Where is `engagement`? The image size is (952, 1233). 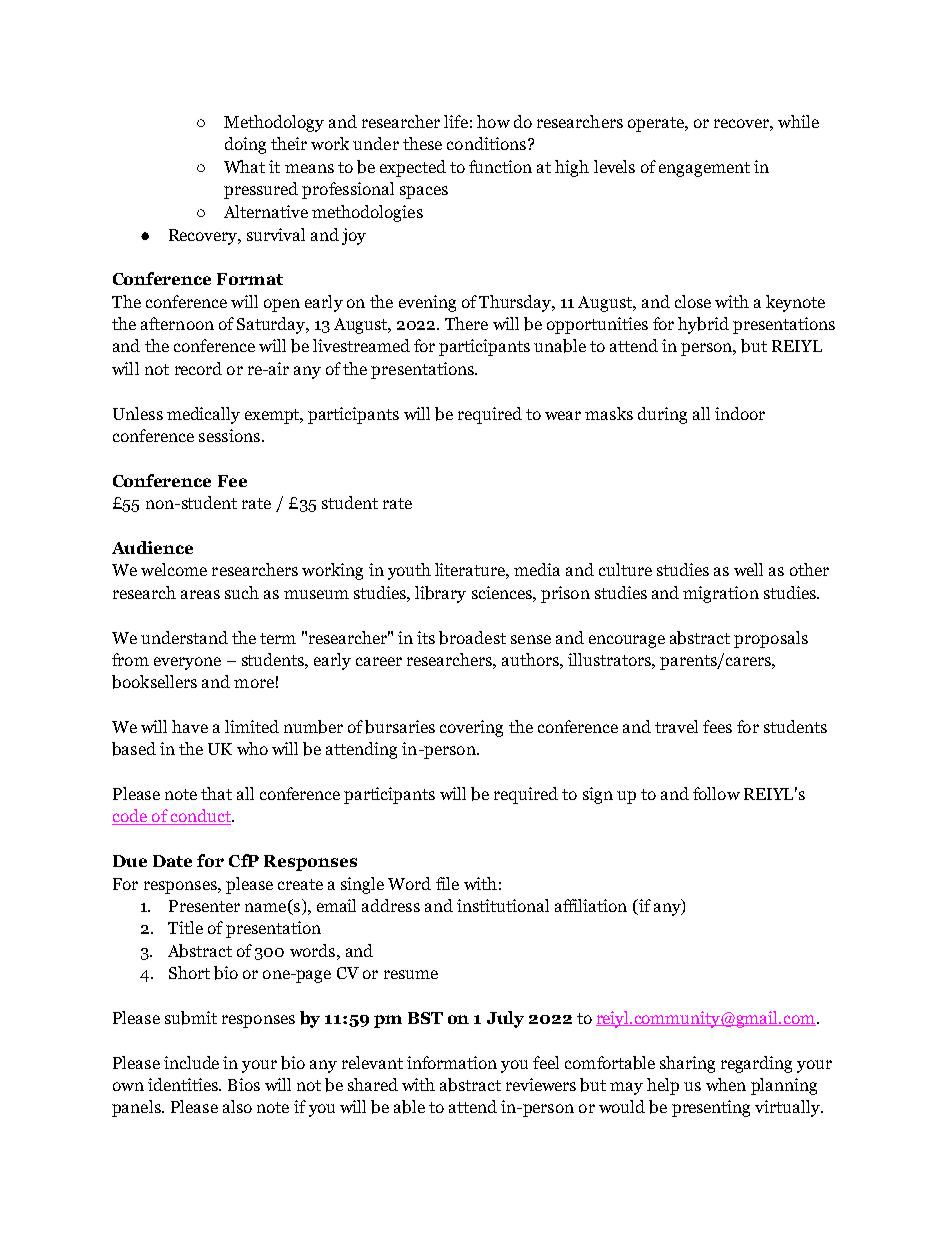
engagement is located at coordinates (704, 169).
